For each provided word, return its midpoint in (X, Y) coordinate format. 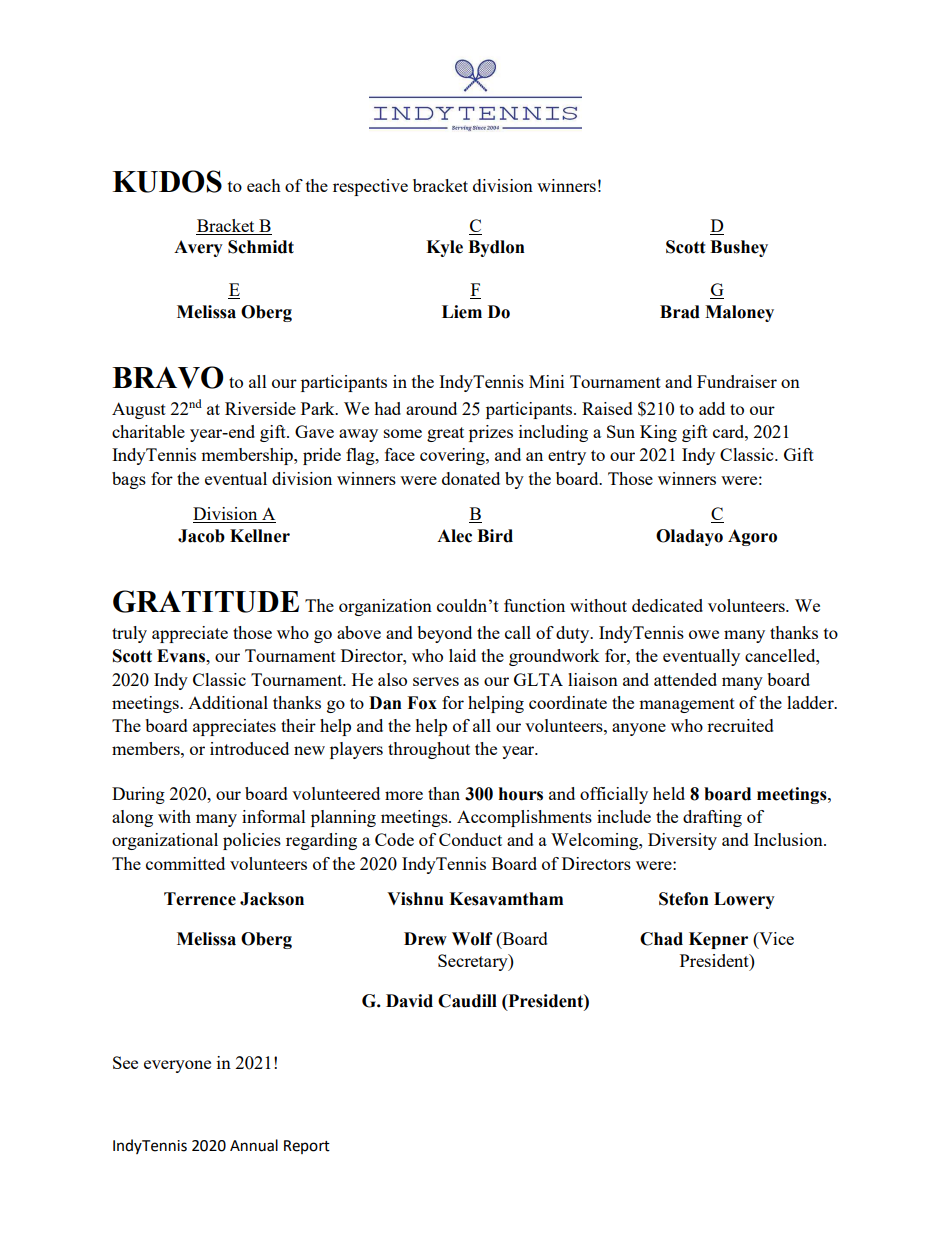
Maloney (739, 313)
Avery (198, 248)
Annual (254, 1145)
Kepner (718, 940)
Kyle (444, 248)
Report (307, 1147)
